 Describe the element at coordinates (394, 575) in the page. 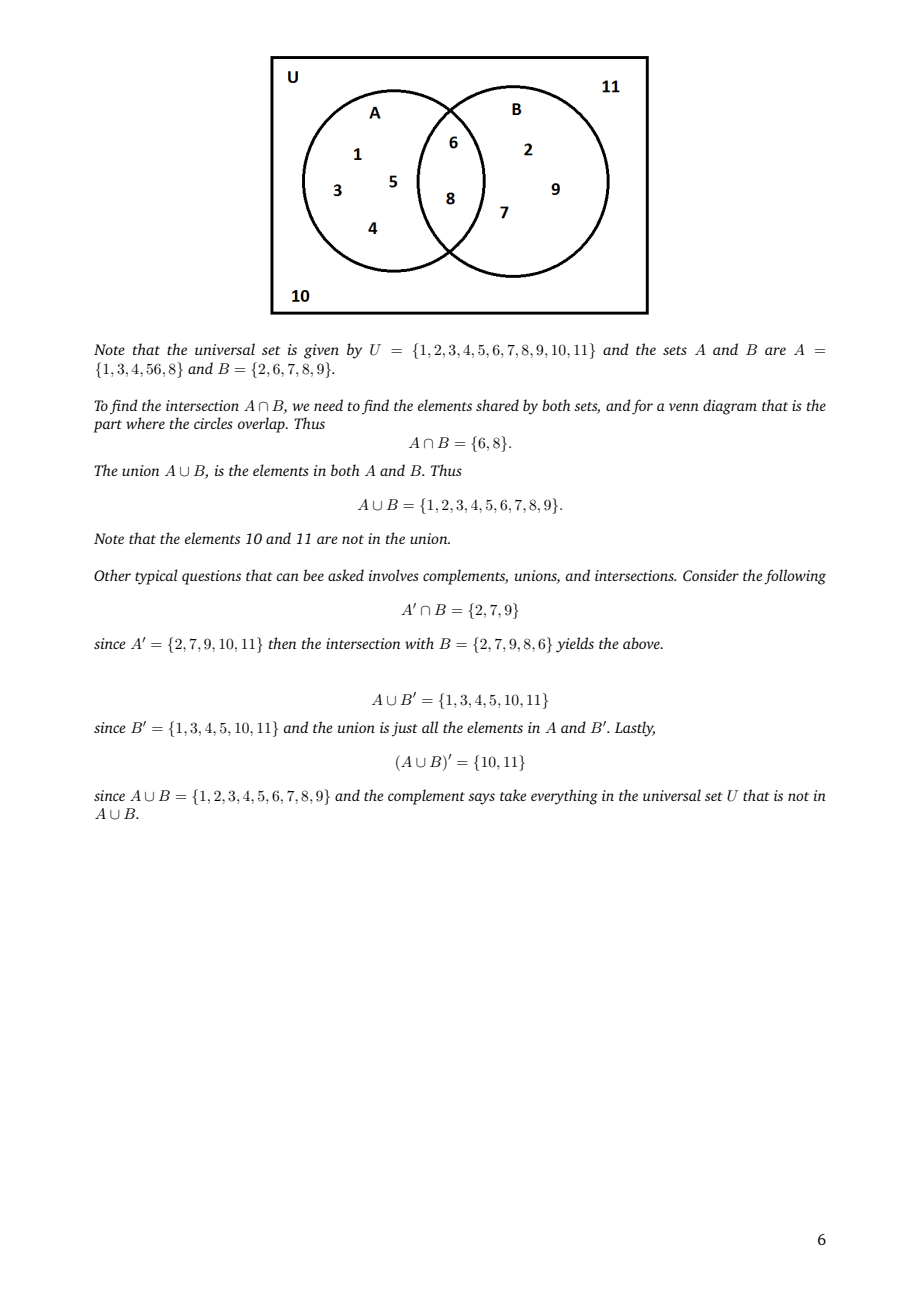

I see `involves` at that location.
